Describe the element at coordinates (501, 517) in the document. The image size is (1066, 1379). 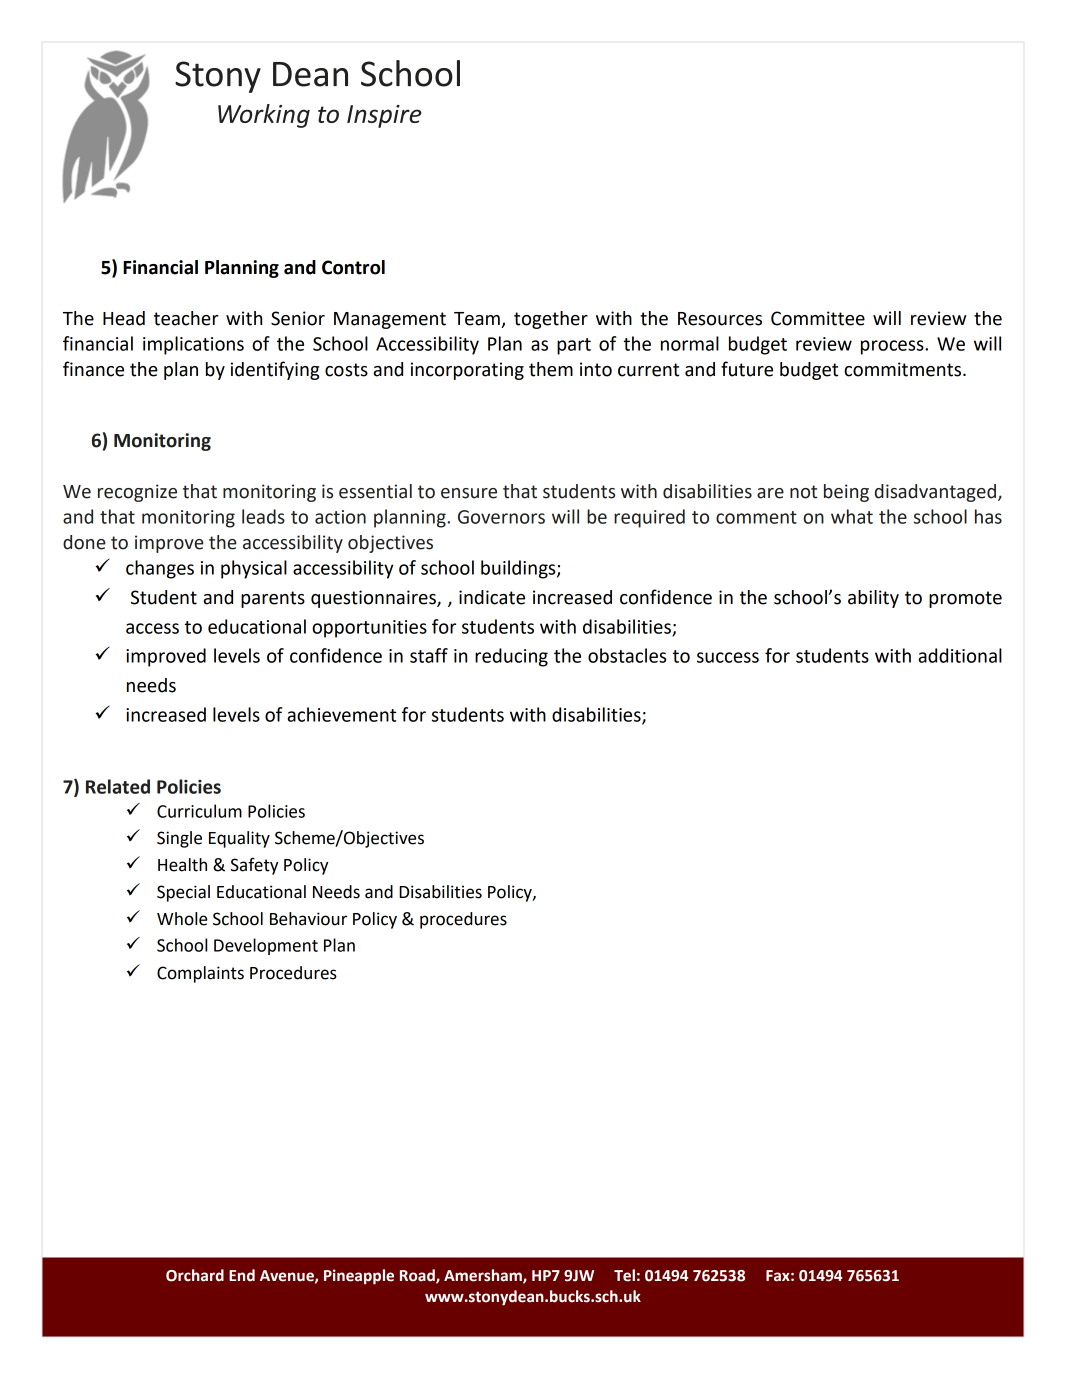
I see `Governors` at that location.
